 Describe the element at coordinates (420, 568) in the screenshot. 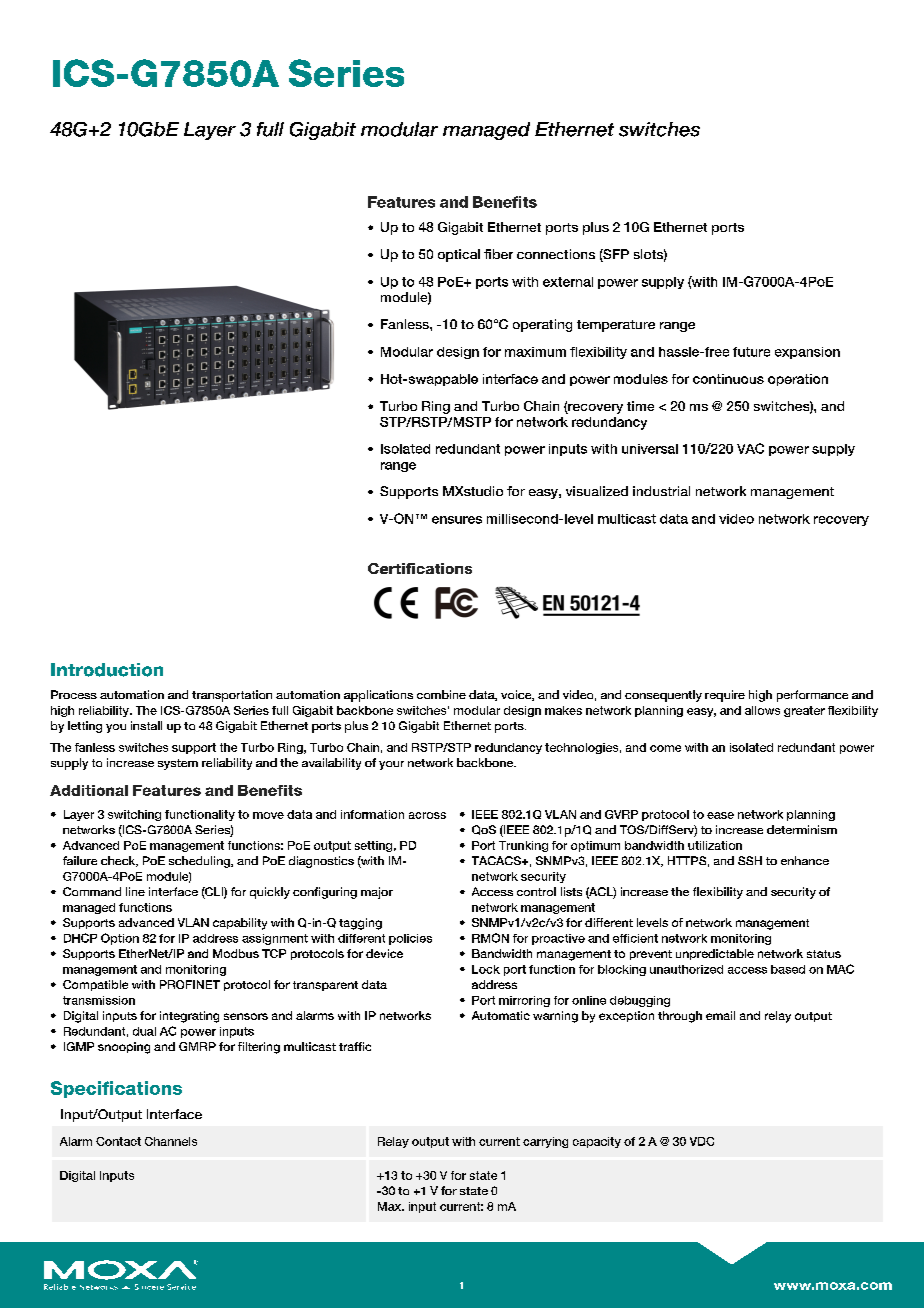

I see `Certifications` at that location.
